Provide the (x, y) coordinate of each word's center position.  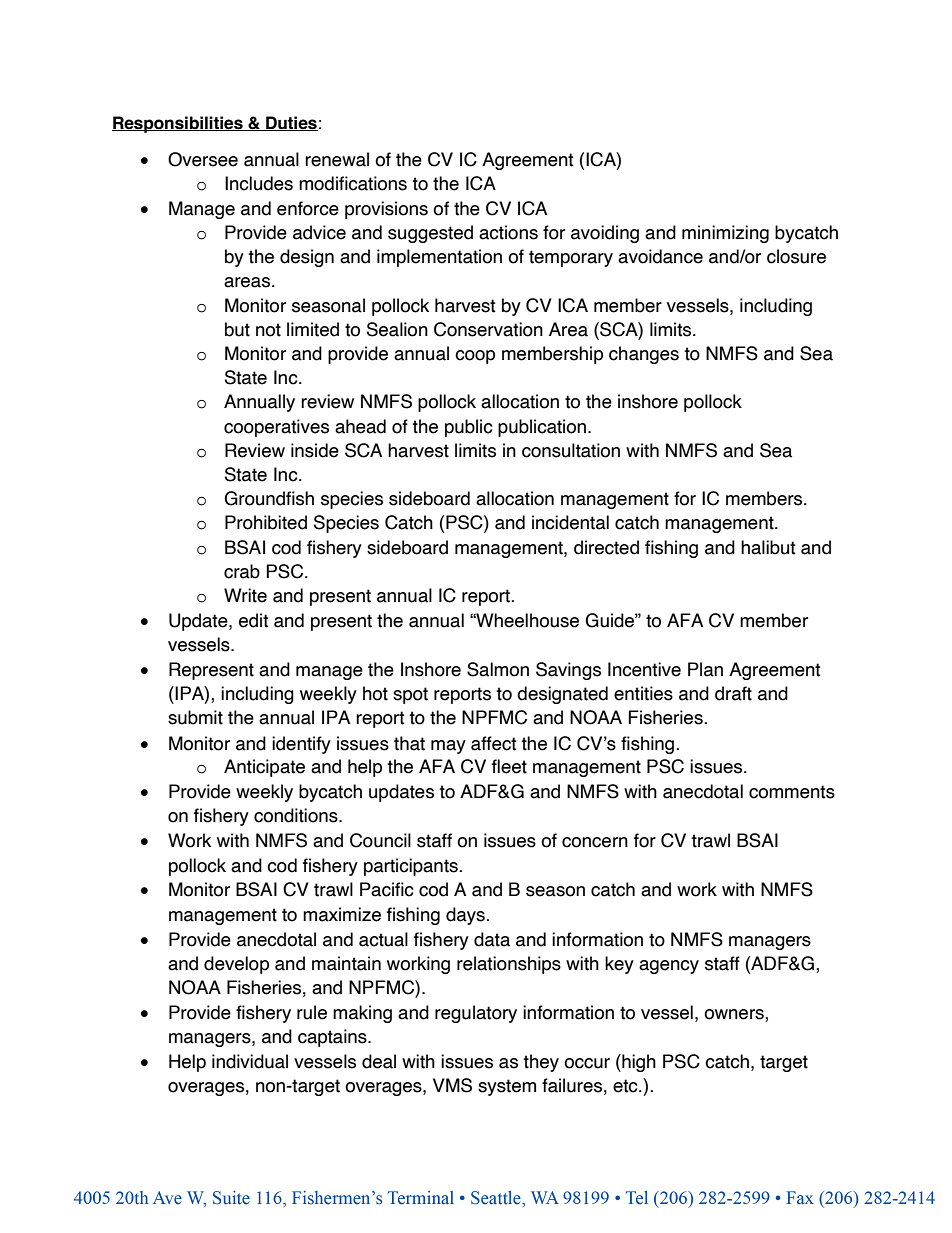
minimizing (725, 234)
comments (792, 792)
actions (508, 232)
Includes (259, 183)
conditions (297, 815)
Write (245, 595)
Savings (568, 671)
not (268, 330)
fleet (509, 766)
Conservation (488, 329)
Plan (705, 669)
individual (250, 1061)
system (507, 1087)
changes (644, 355)
